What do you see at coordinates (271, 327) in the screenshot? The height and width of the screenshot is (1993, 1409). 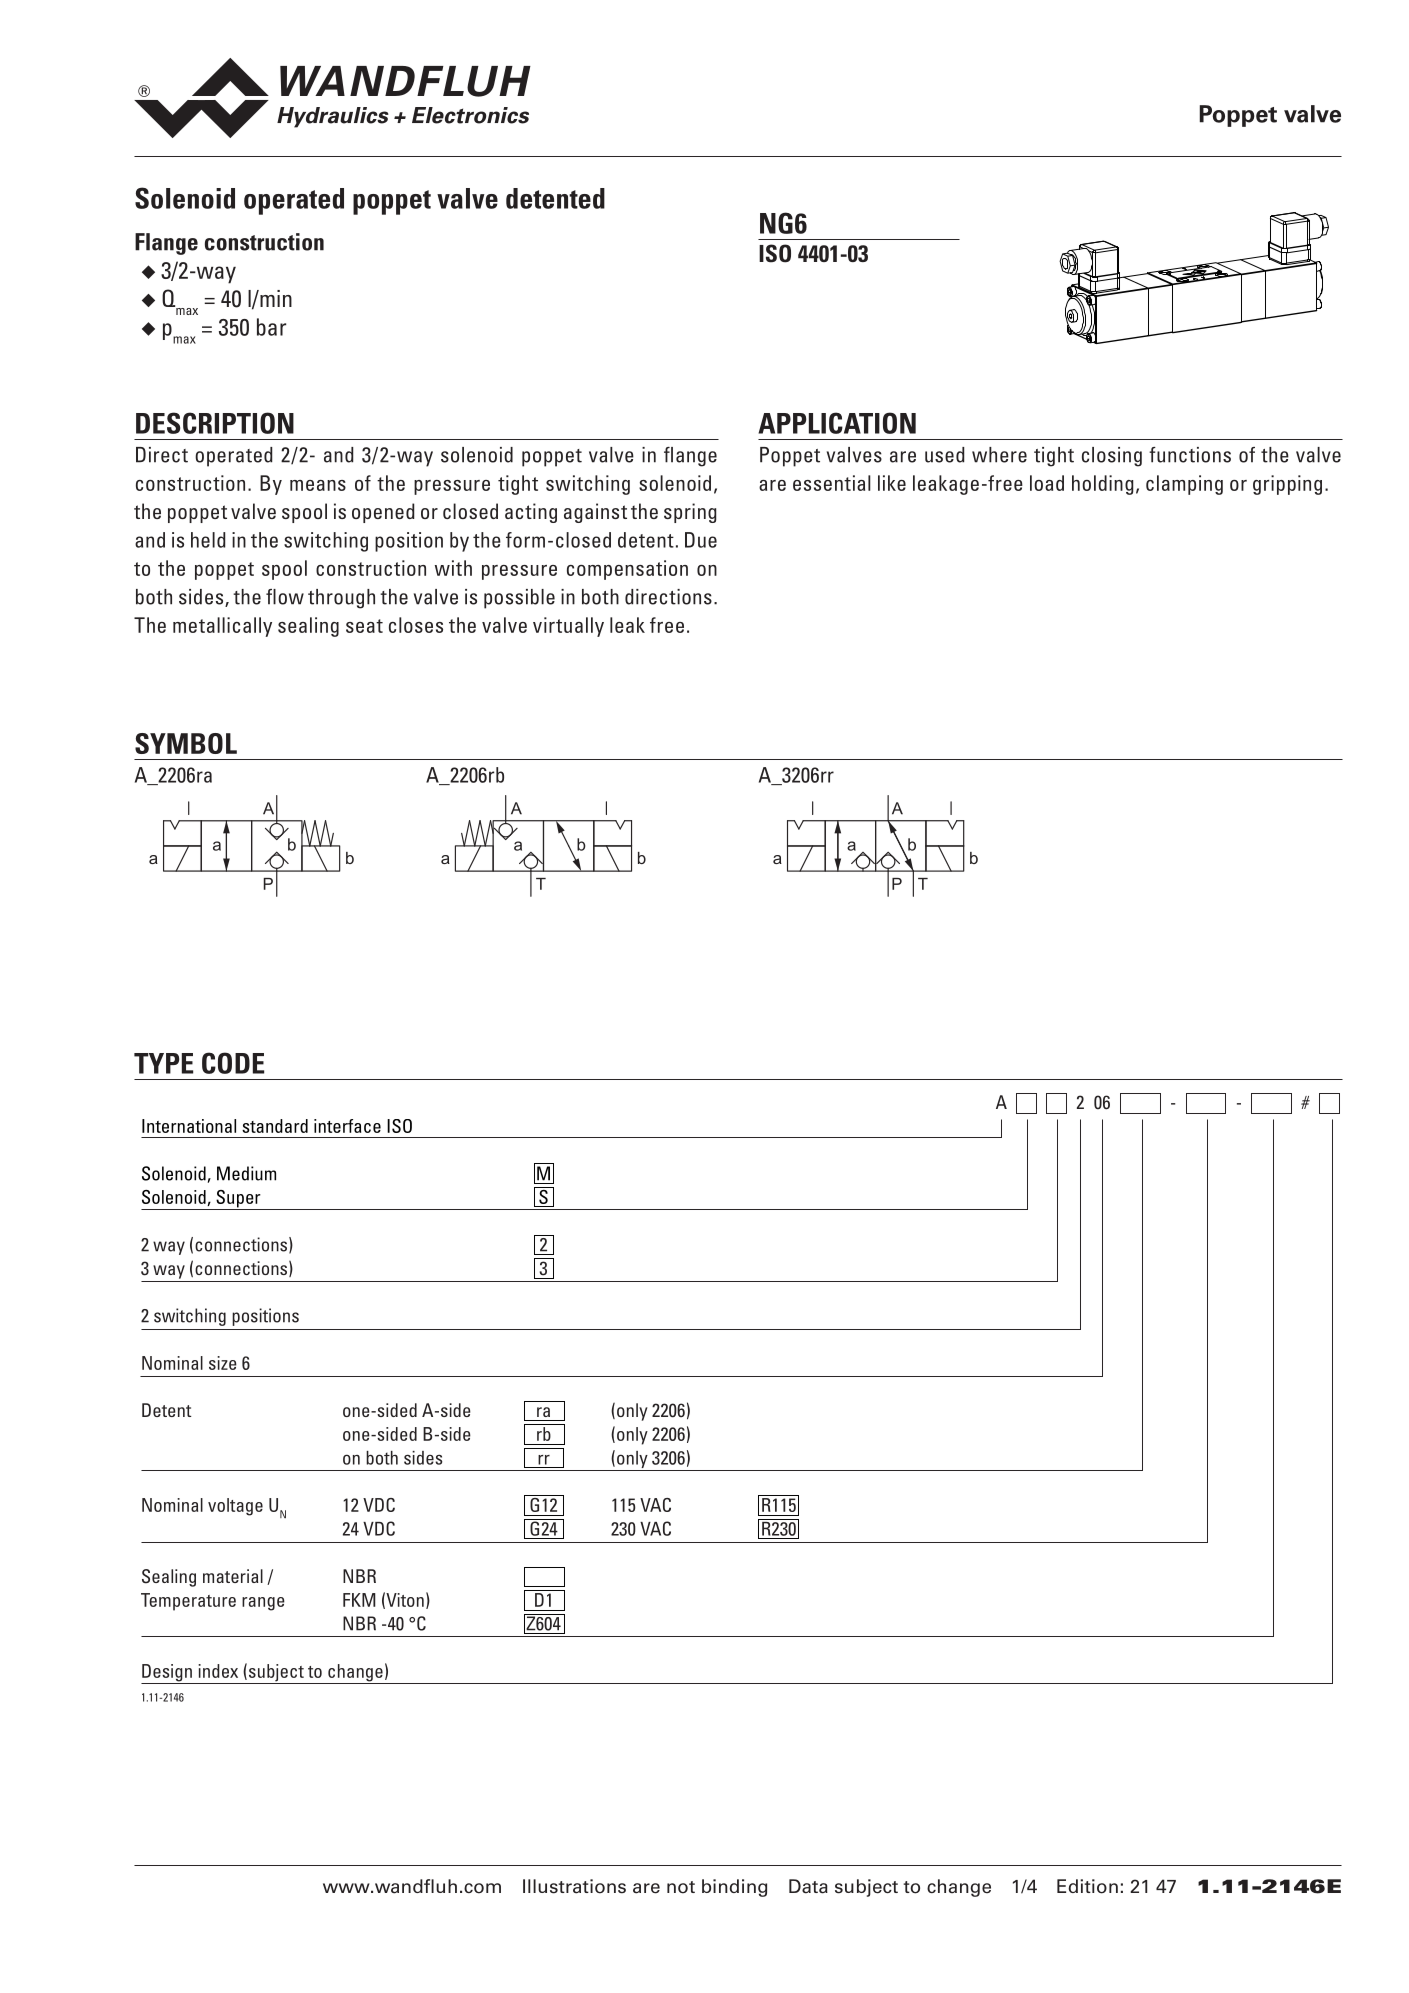 I see `bar` at bounding box center [271, 327].
